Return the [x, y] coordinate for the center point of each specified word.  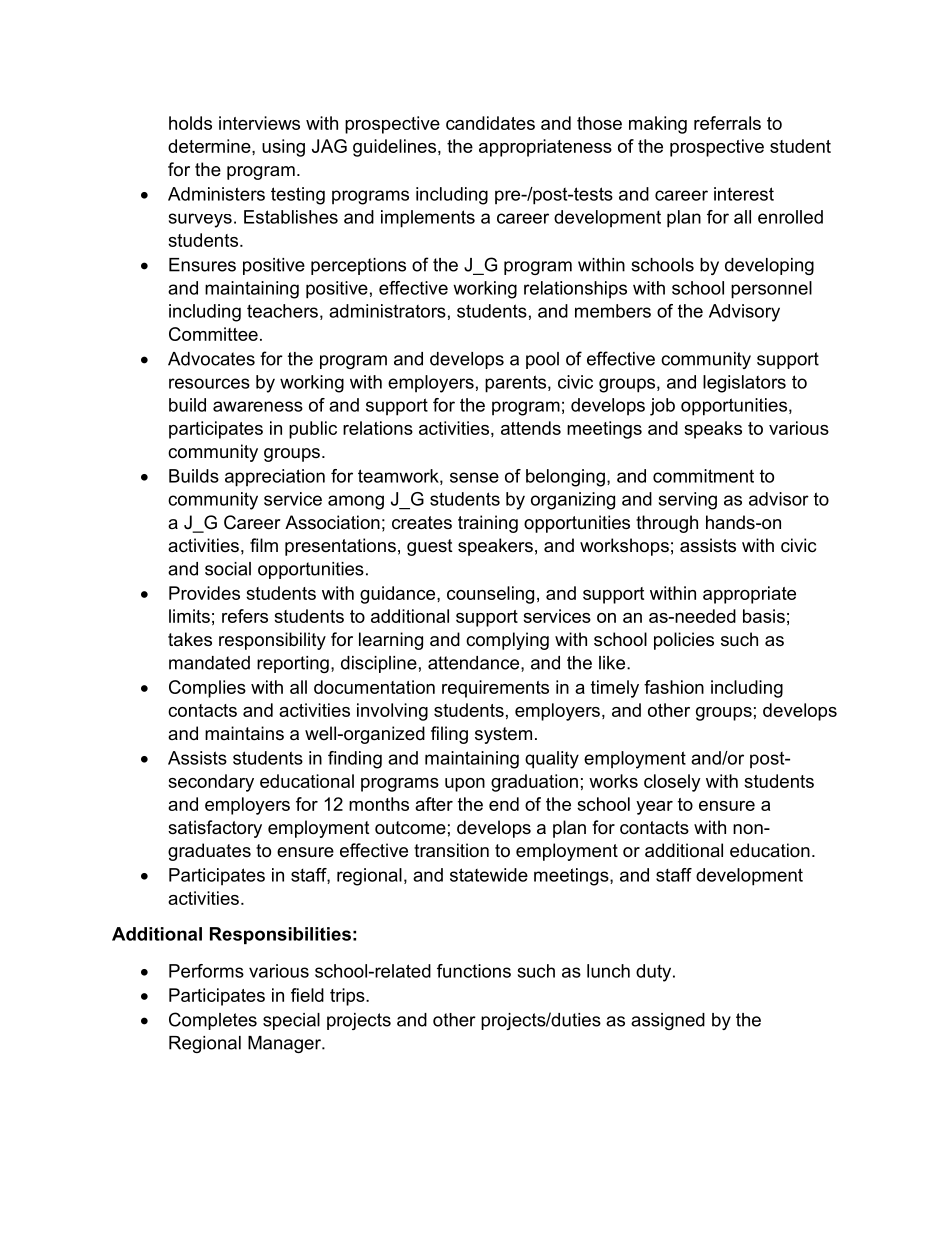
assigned [668, 1021]
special [291, 1021]
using [283, 148]
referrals [727, 123]
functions [474, 971]
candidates [490, 123]
